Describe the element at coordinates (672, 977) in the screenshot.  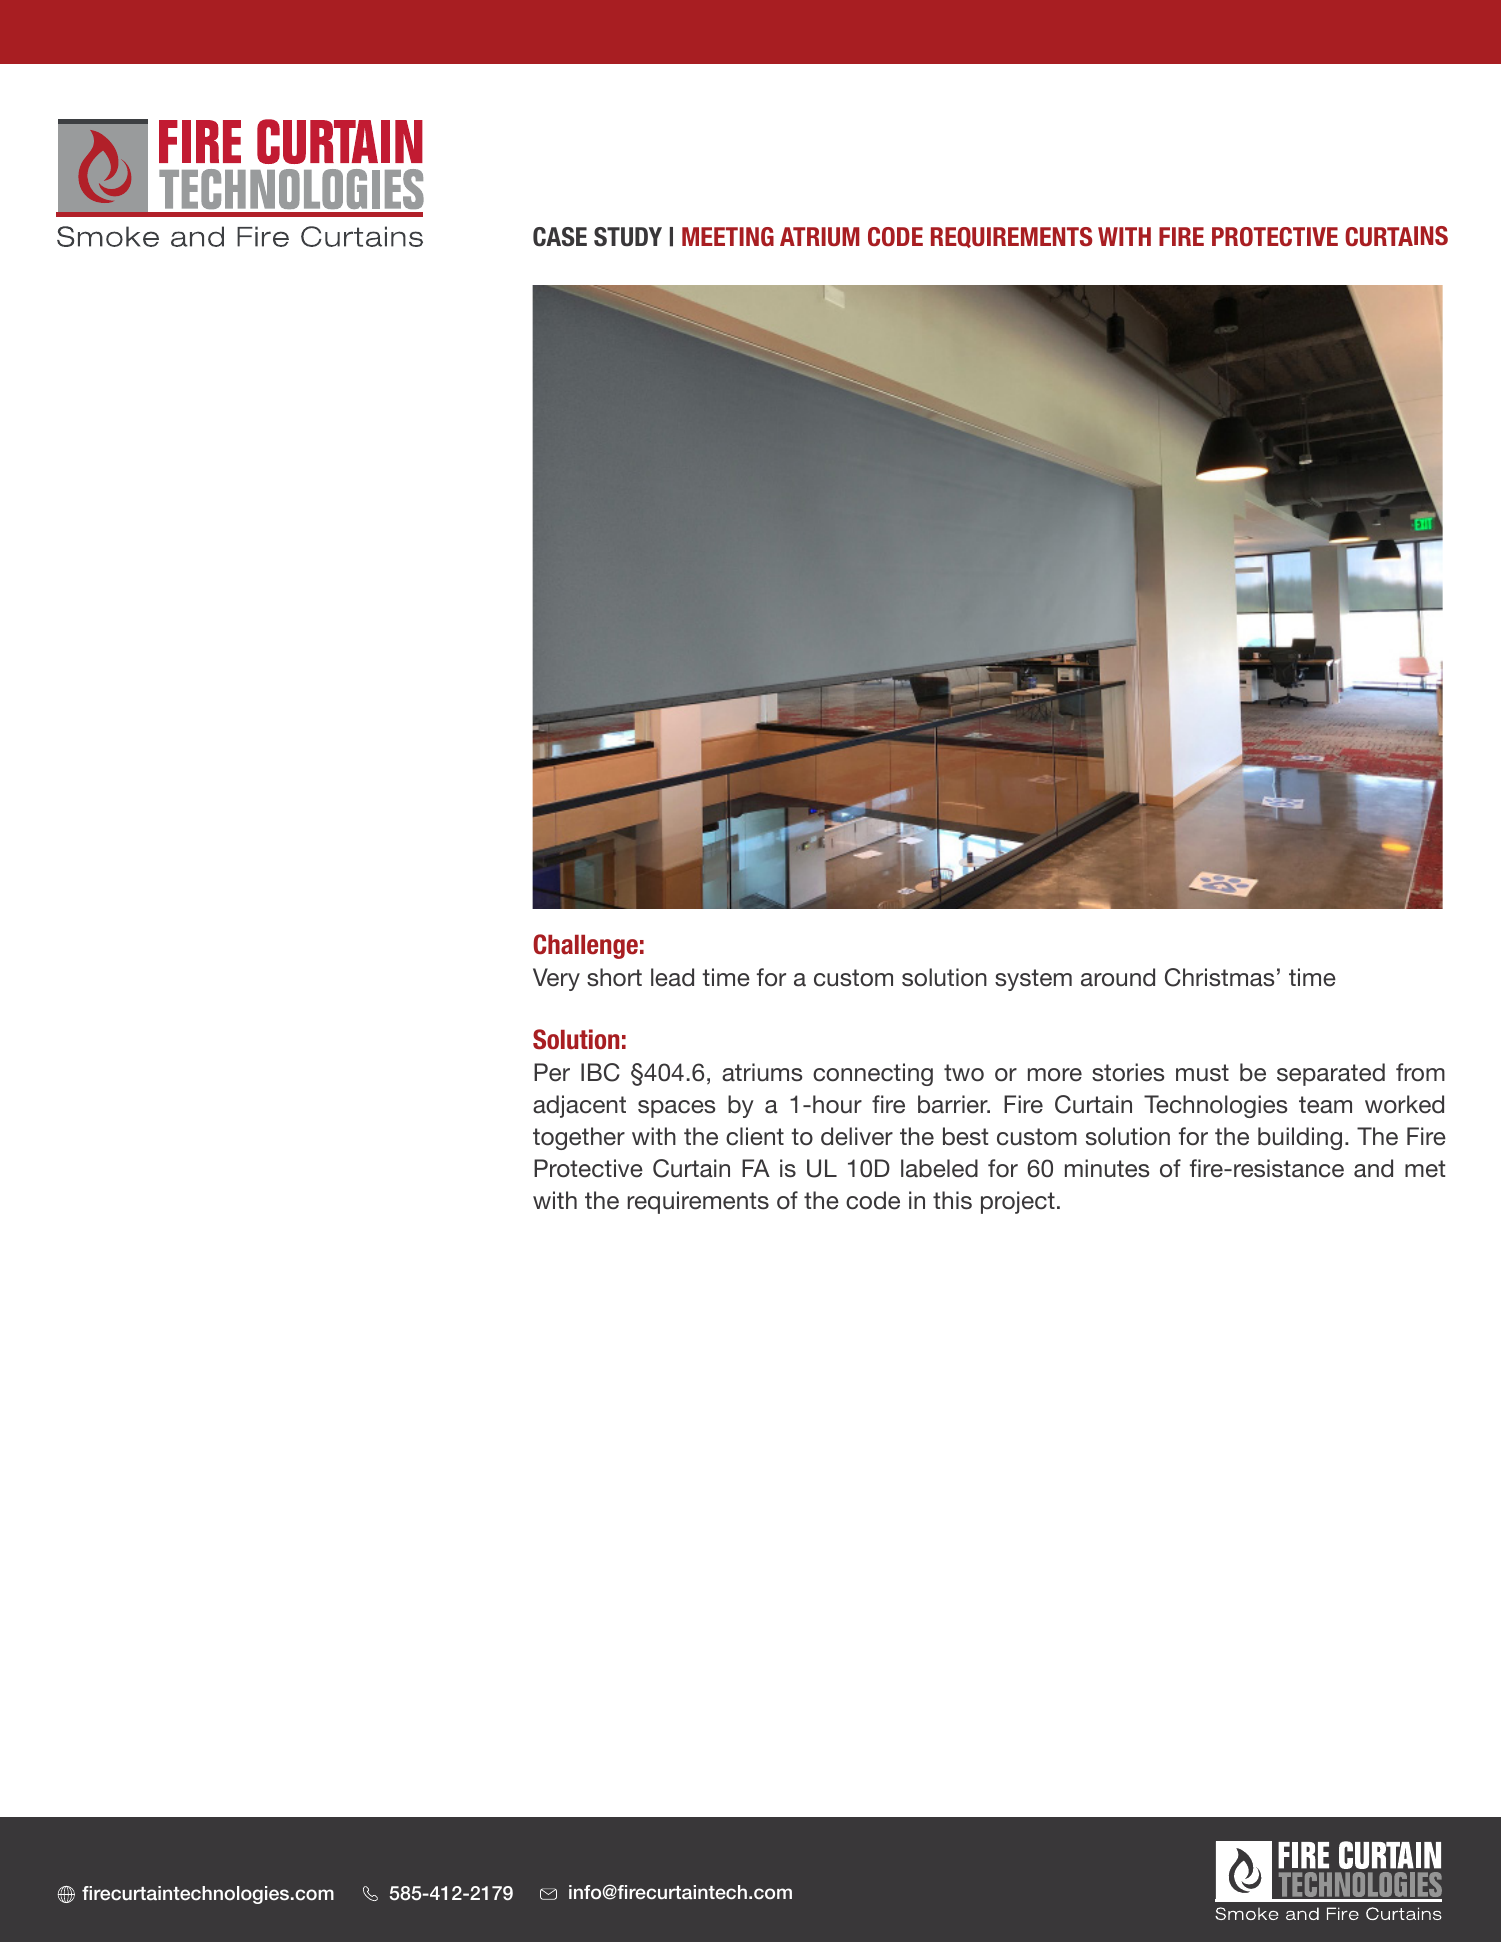
I see `lead` at that location.
